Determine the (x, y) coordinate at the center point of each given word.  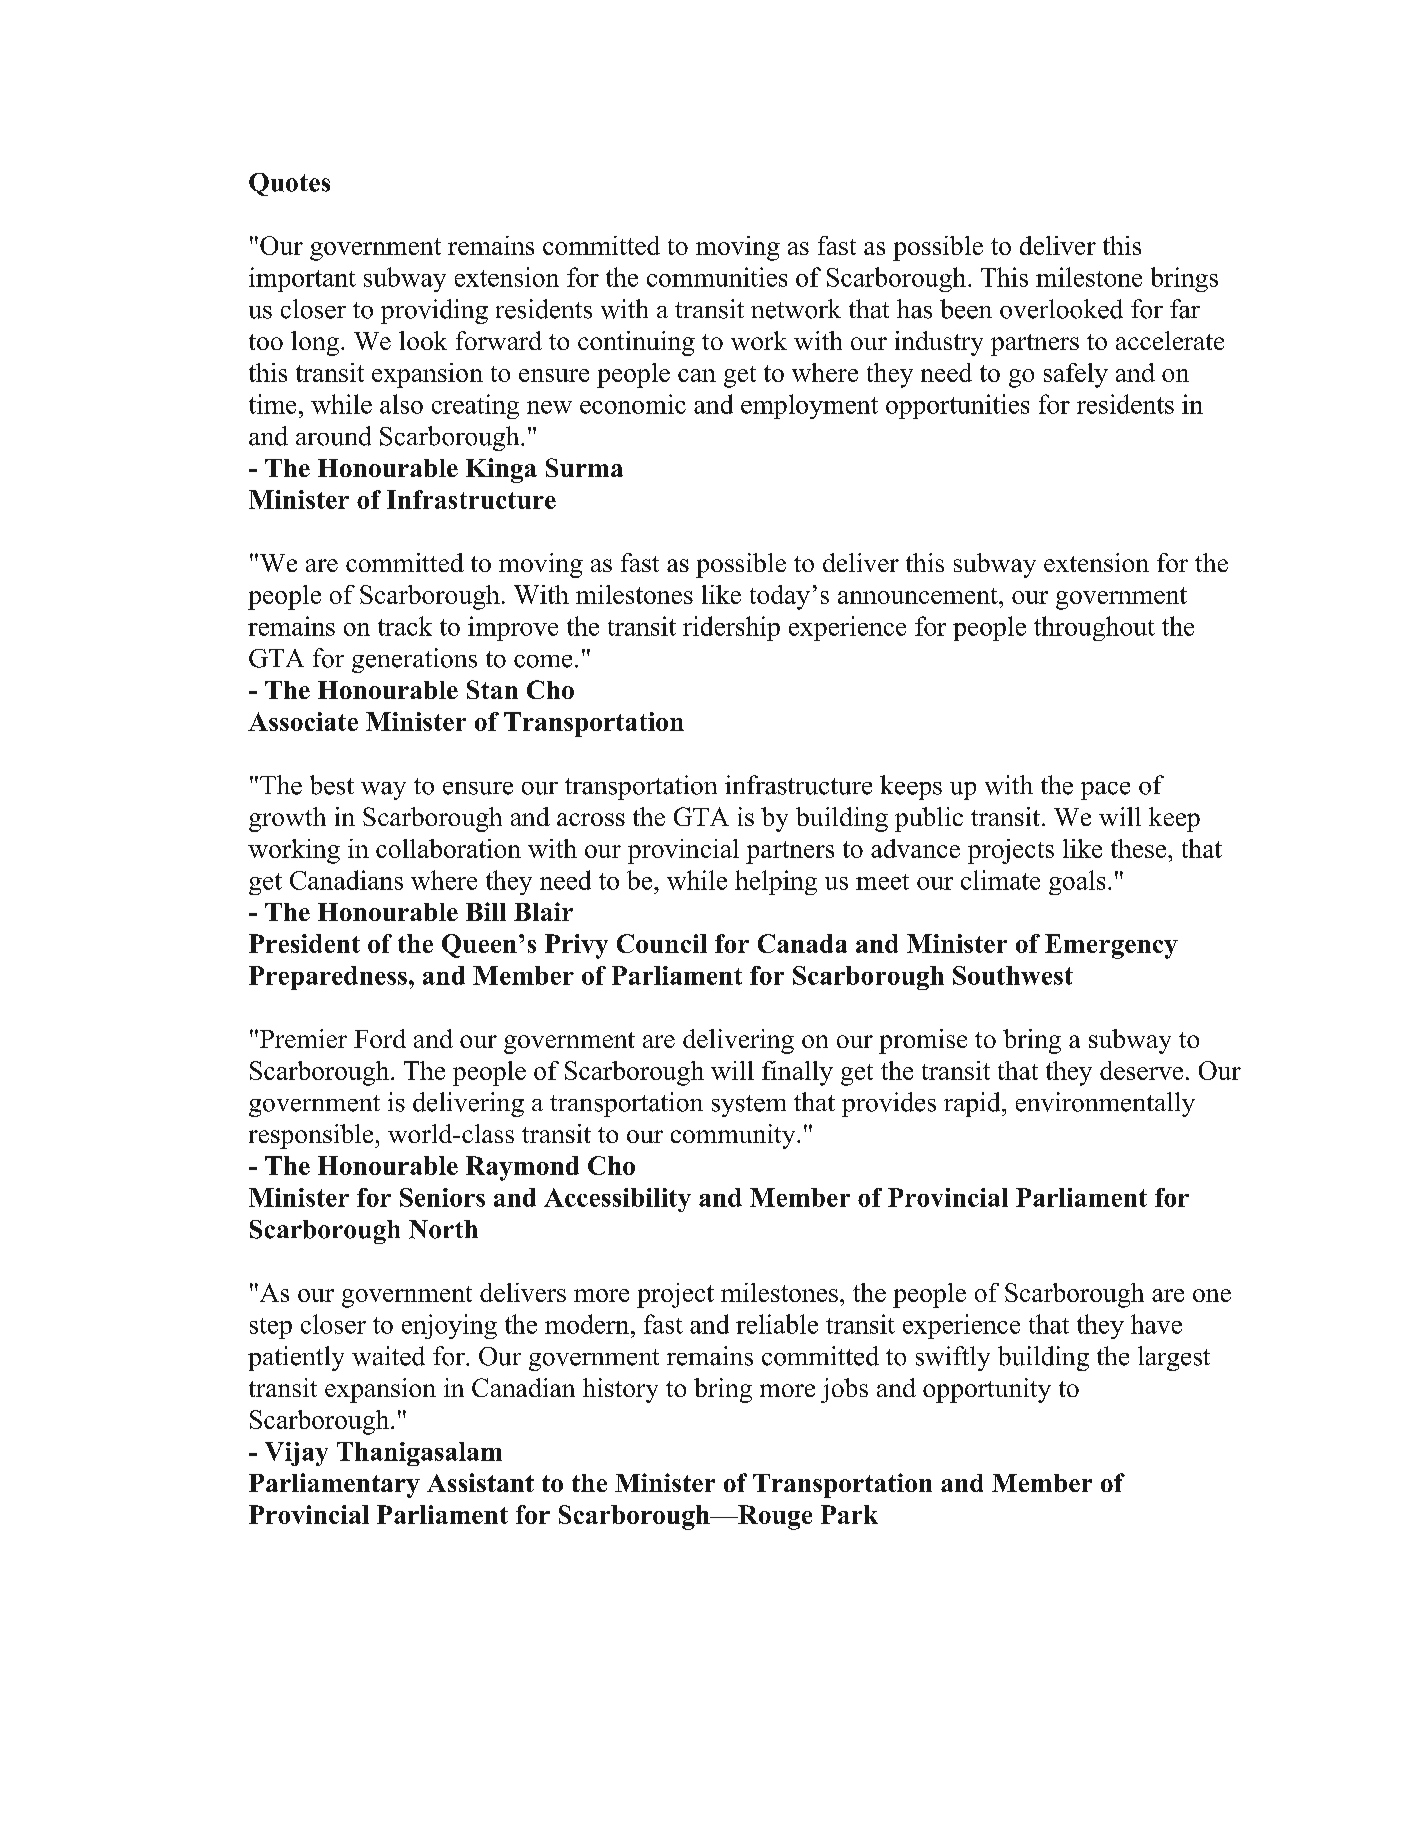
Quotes (289, 184)
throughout (1094, 628)
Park (849, 1514)
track (405, 626)
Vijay (296, 1454)
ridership (731, 628)
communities (717, 277)
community (734, 1136)
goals (1077, 882)
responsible (312, 1136)
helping (776, 882)
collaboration (448, 848)
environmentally (1105, 1104)
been (966, 309)
